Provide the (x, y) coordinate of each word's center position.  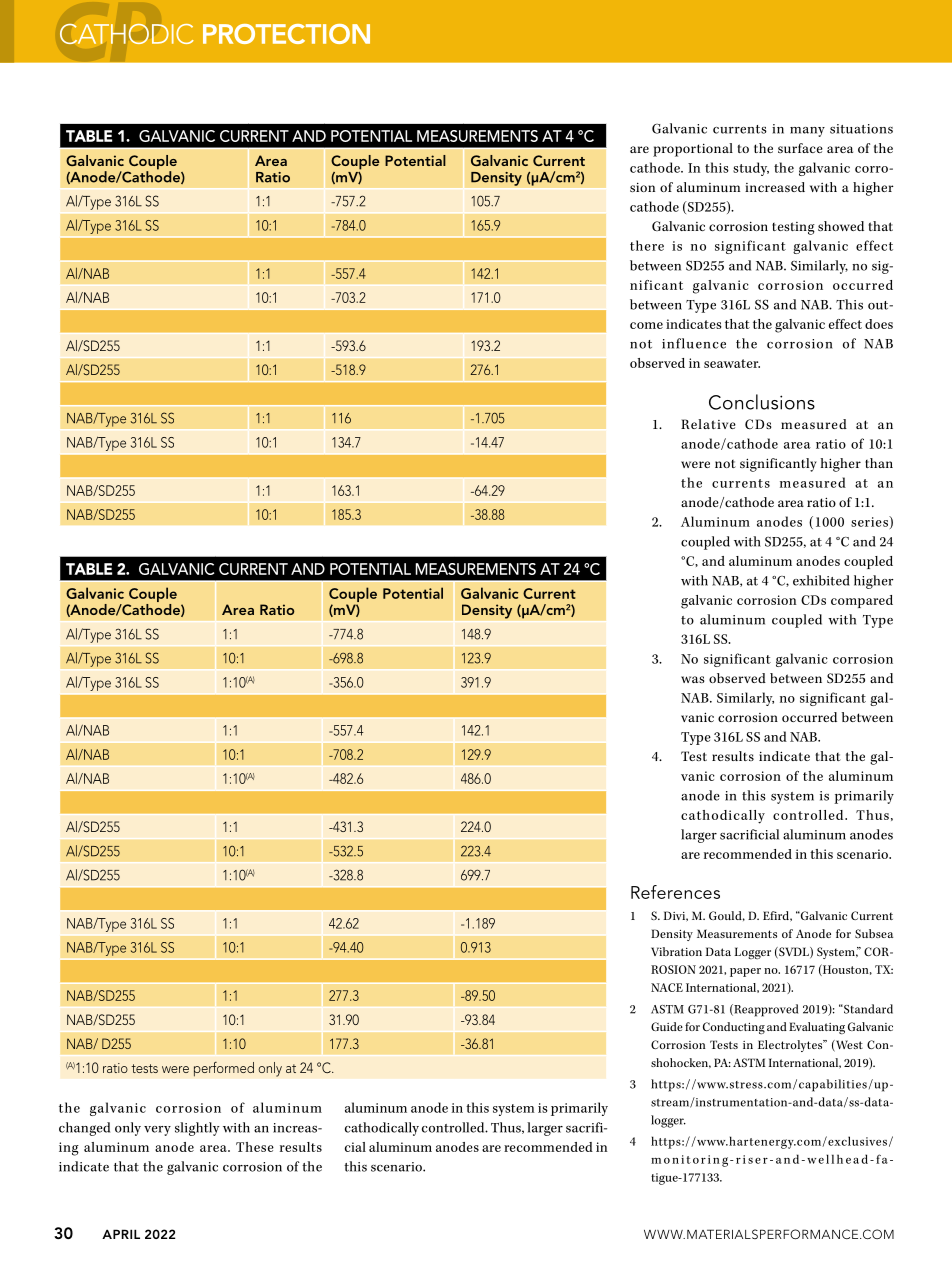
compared (862, 601)
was (693, 679)
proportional (693, 150)
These (255, 1147)
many (807, 132)
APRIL (121, 1234)
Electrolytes (791, 1046)
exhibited (821, 580)
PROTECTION (286, 34)
